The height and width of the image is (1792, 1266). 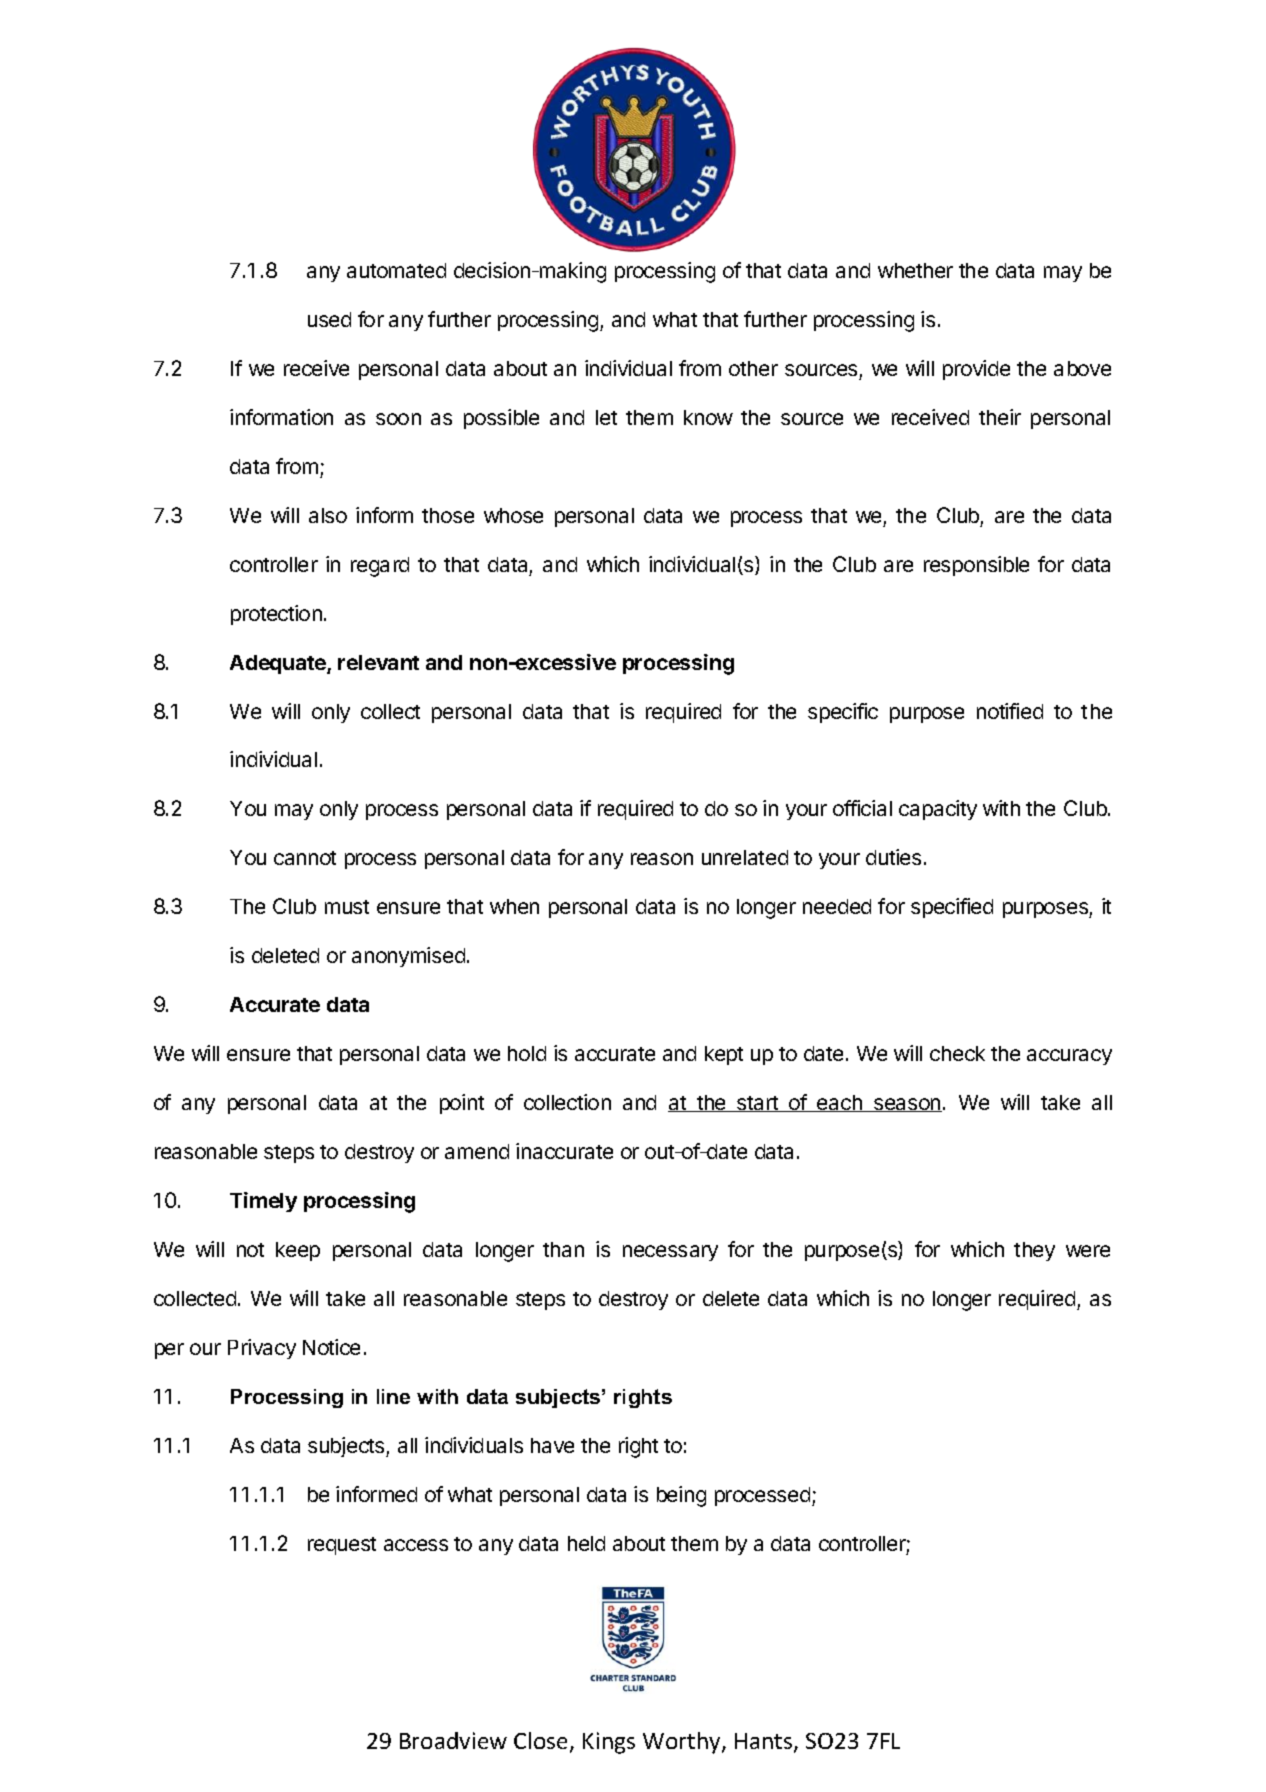 What do you see at coordinates (724, 1055) in the image?
I see `kept` at bounding box center [724, 1055].
